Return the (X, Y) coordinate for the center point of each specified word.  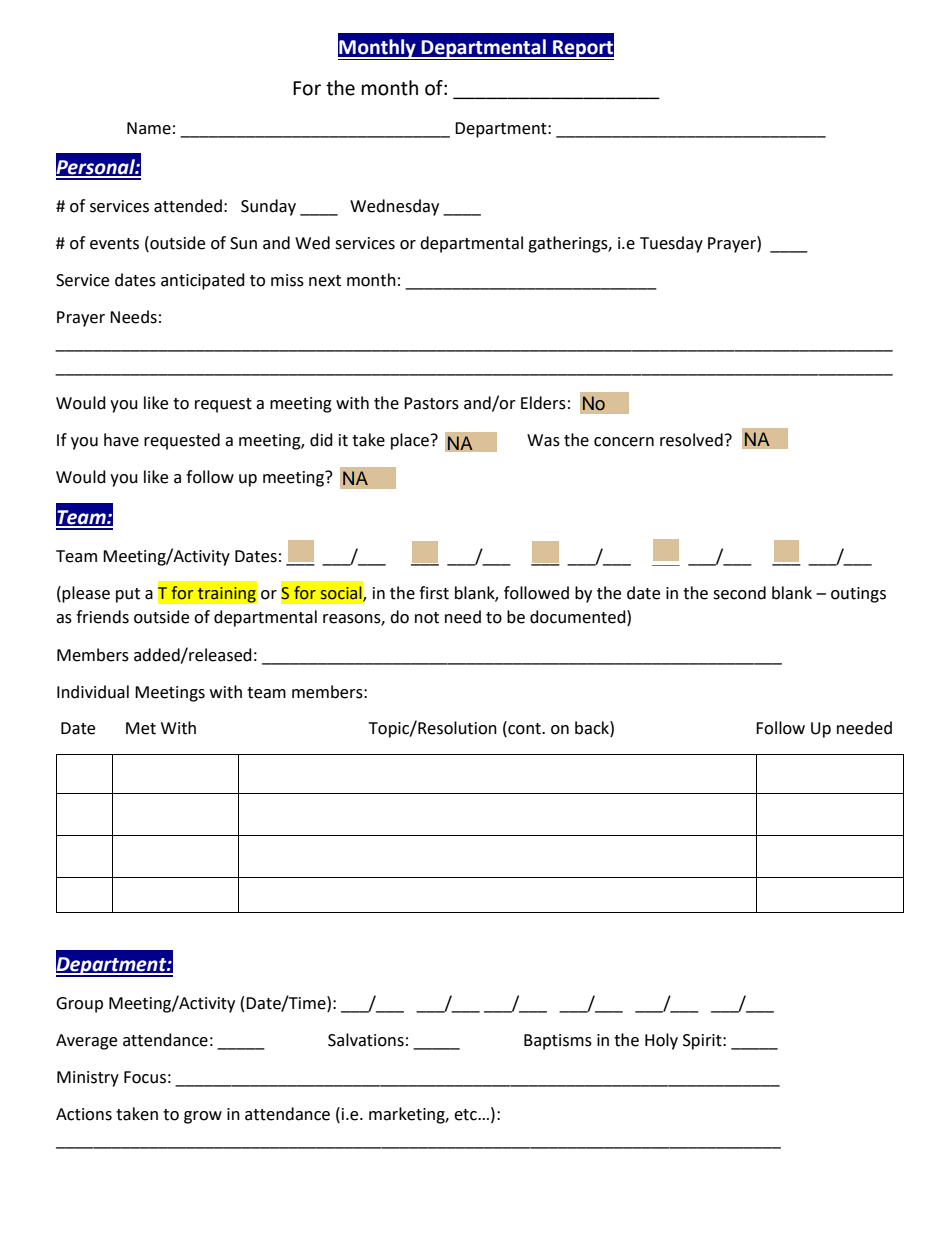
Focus (145, 1077)
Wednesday (394, 207)
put (128, 595)
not (427, 618)
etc (466, 1115)
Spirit (703, 1042)
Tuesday (671, 244)
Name (149, 128)
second (739, 593)
